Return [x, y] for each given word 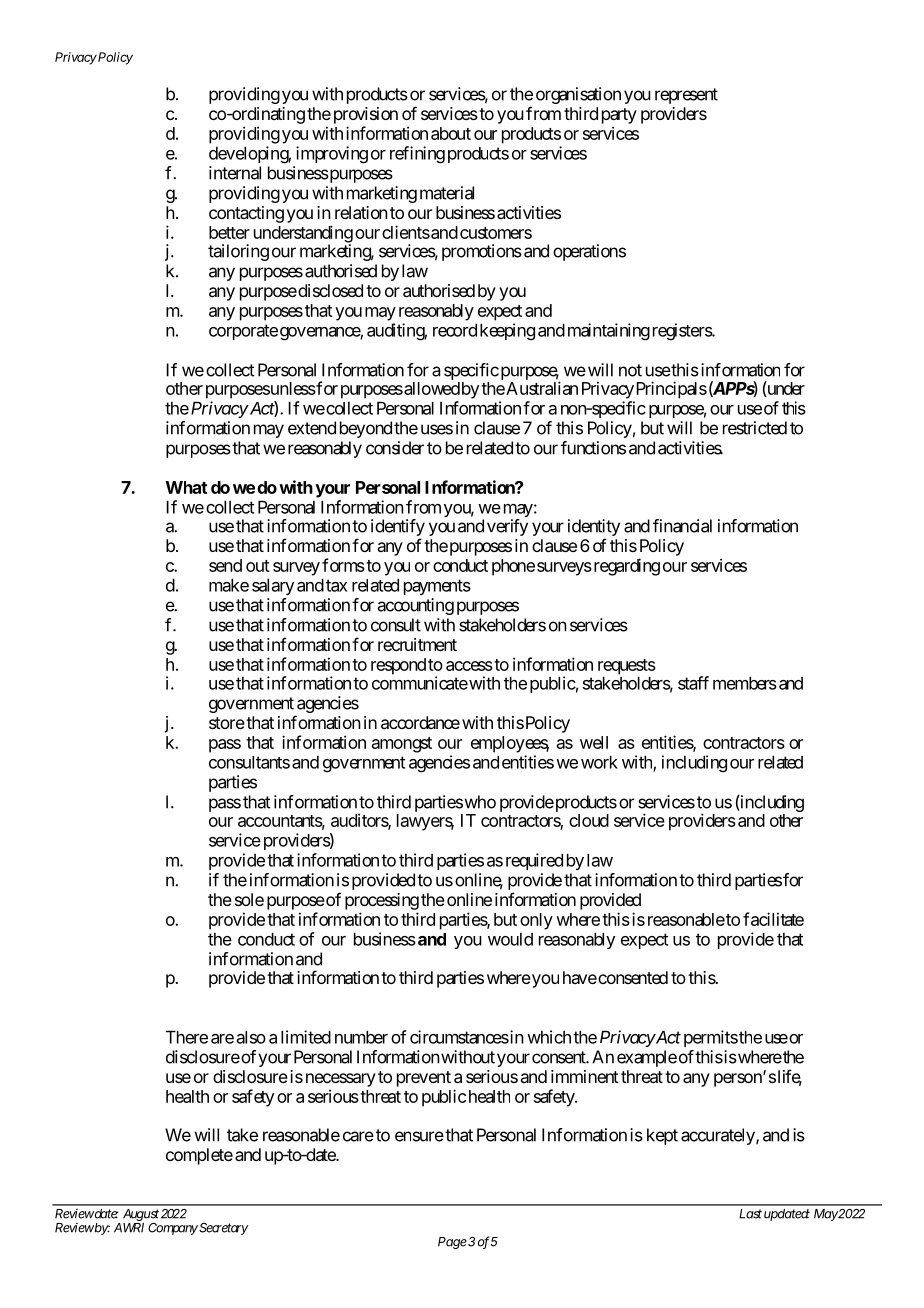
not [630, 370]
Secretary [222, 1229]
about [451, 133]
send [225, 565]
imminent [585, 1076]
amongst [402, 745]
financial [682, 526]
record [455, 330]
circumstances [459, 1037]
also [251, 1037]
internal [235, 173]
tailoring [238, 252]
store [227, 723]
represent [686, 96]
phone [513, 567]
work [599, 762]
